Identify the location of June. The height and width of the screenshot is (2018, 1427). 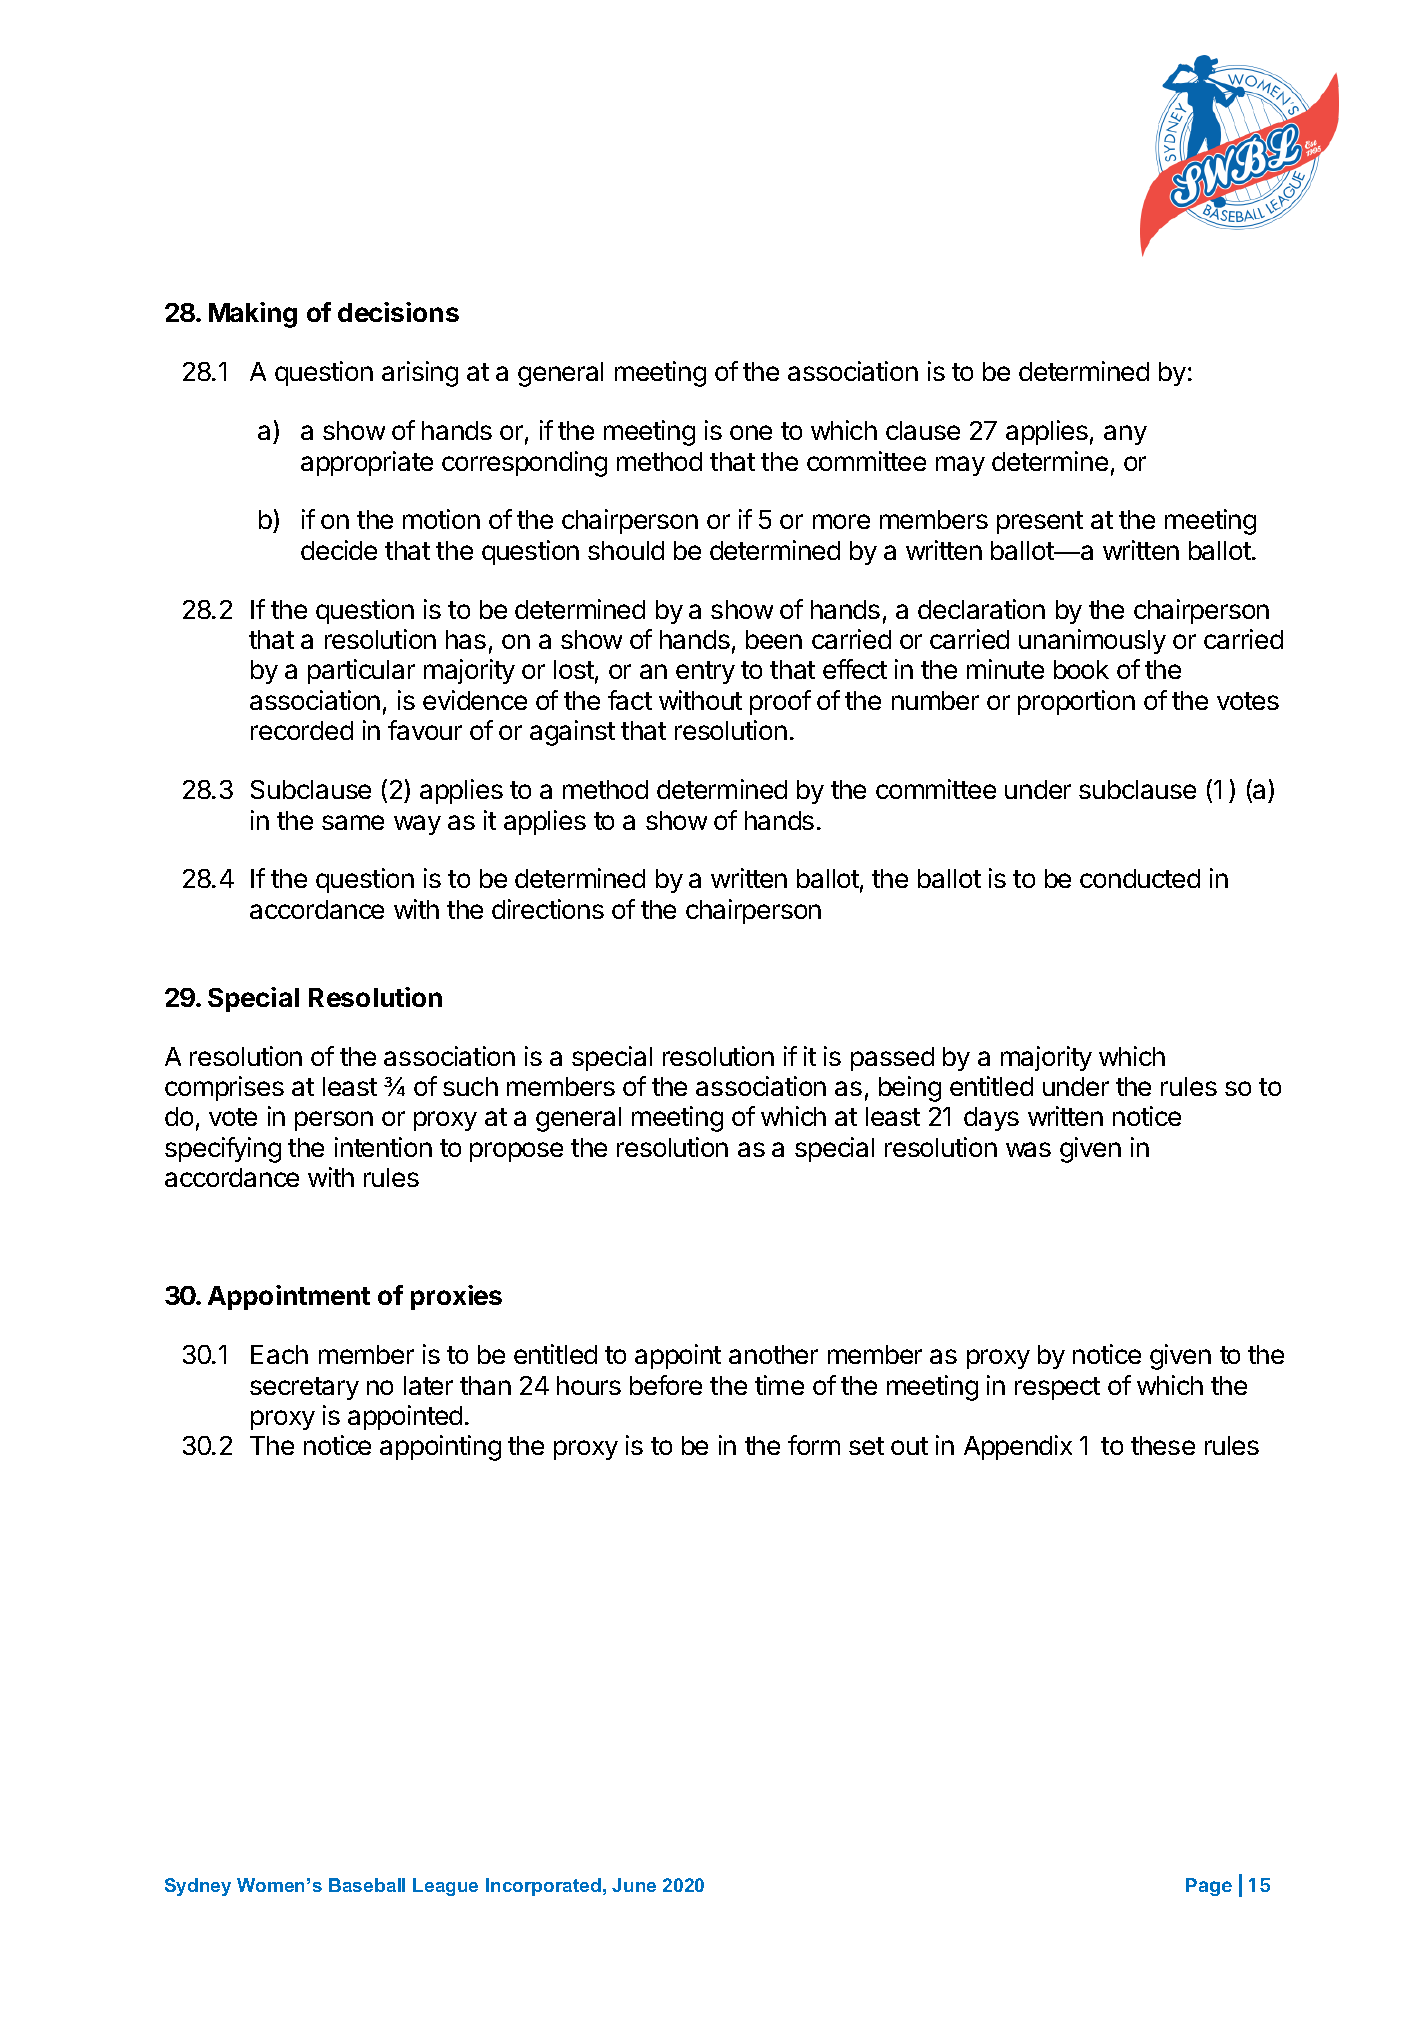
(634, 1885).
